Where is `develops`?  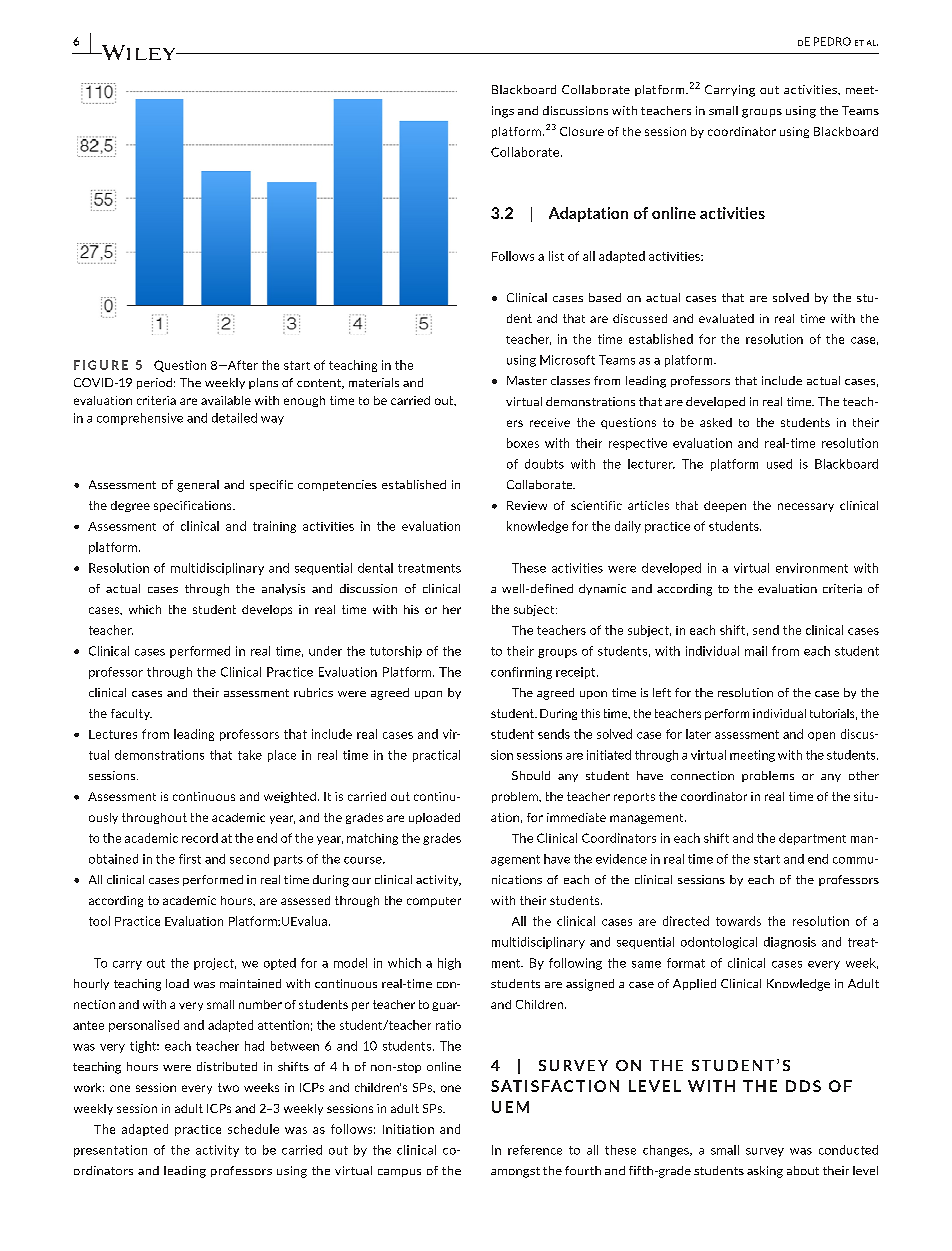
develops is located at coordinates (267, 610).
